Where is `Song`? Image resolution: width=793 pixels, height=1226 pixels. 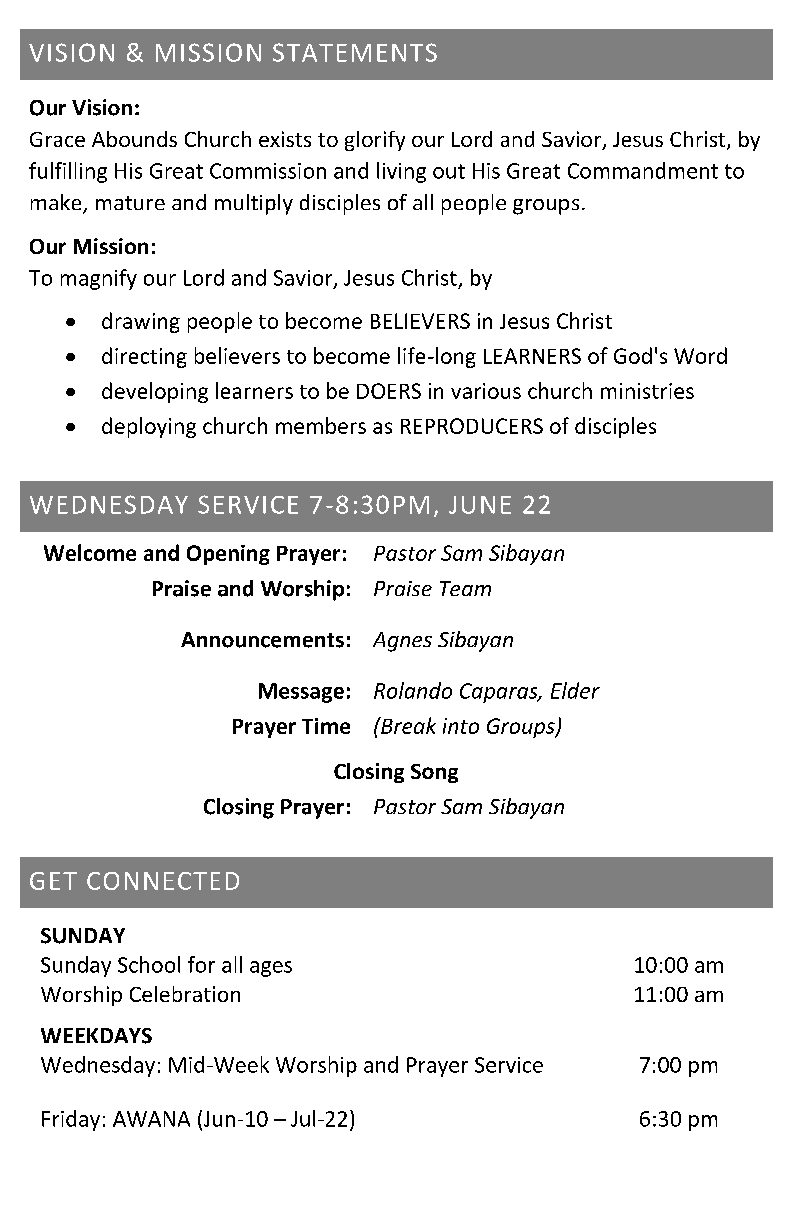
Song is located at coordinates (434, 773).
